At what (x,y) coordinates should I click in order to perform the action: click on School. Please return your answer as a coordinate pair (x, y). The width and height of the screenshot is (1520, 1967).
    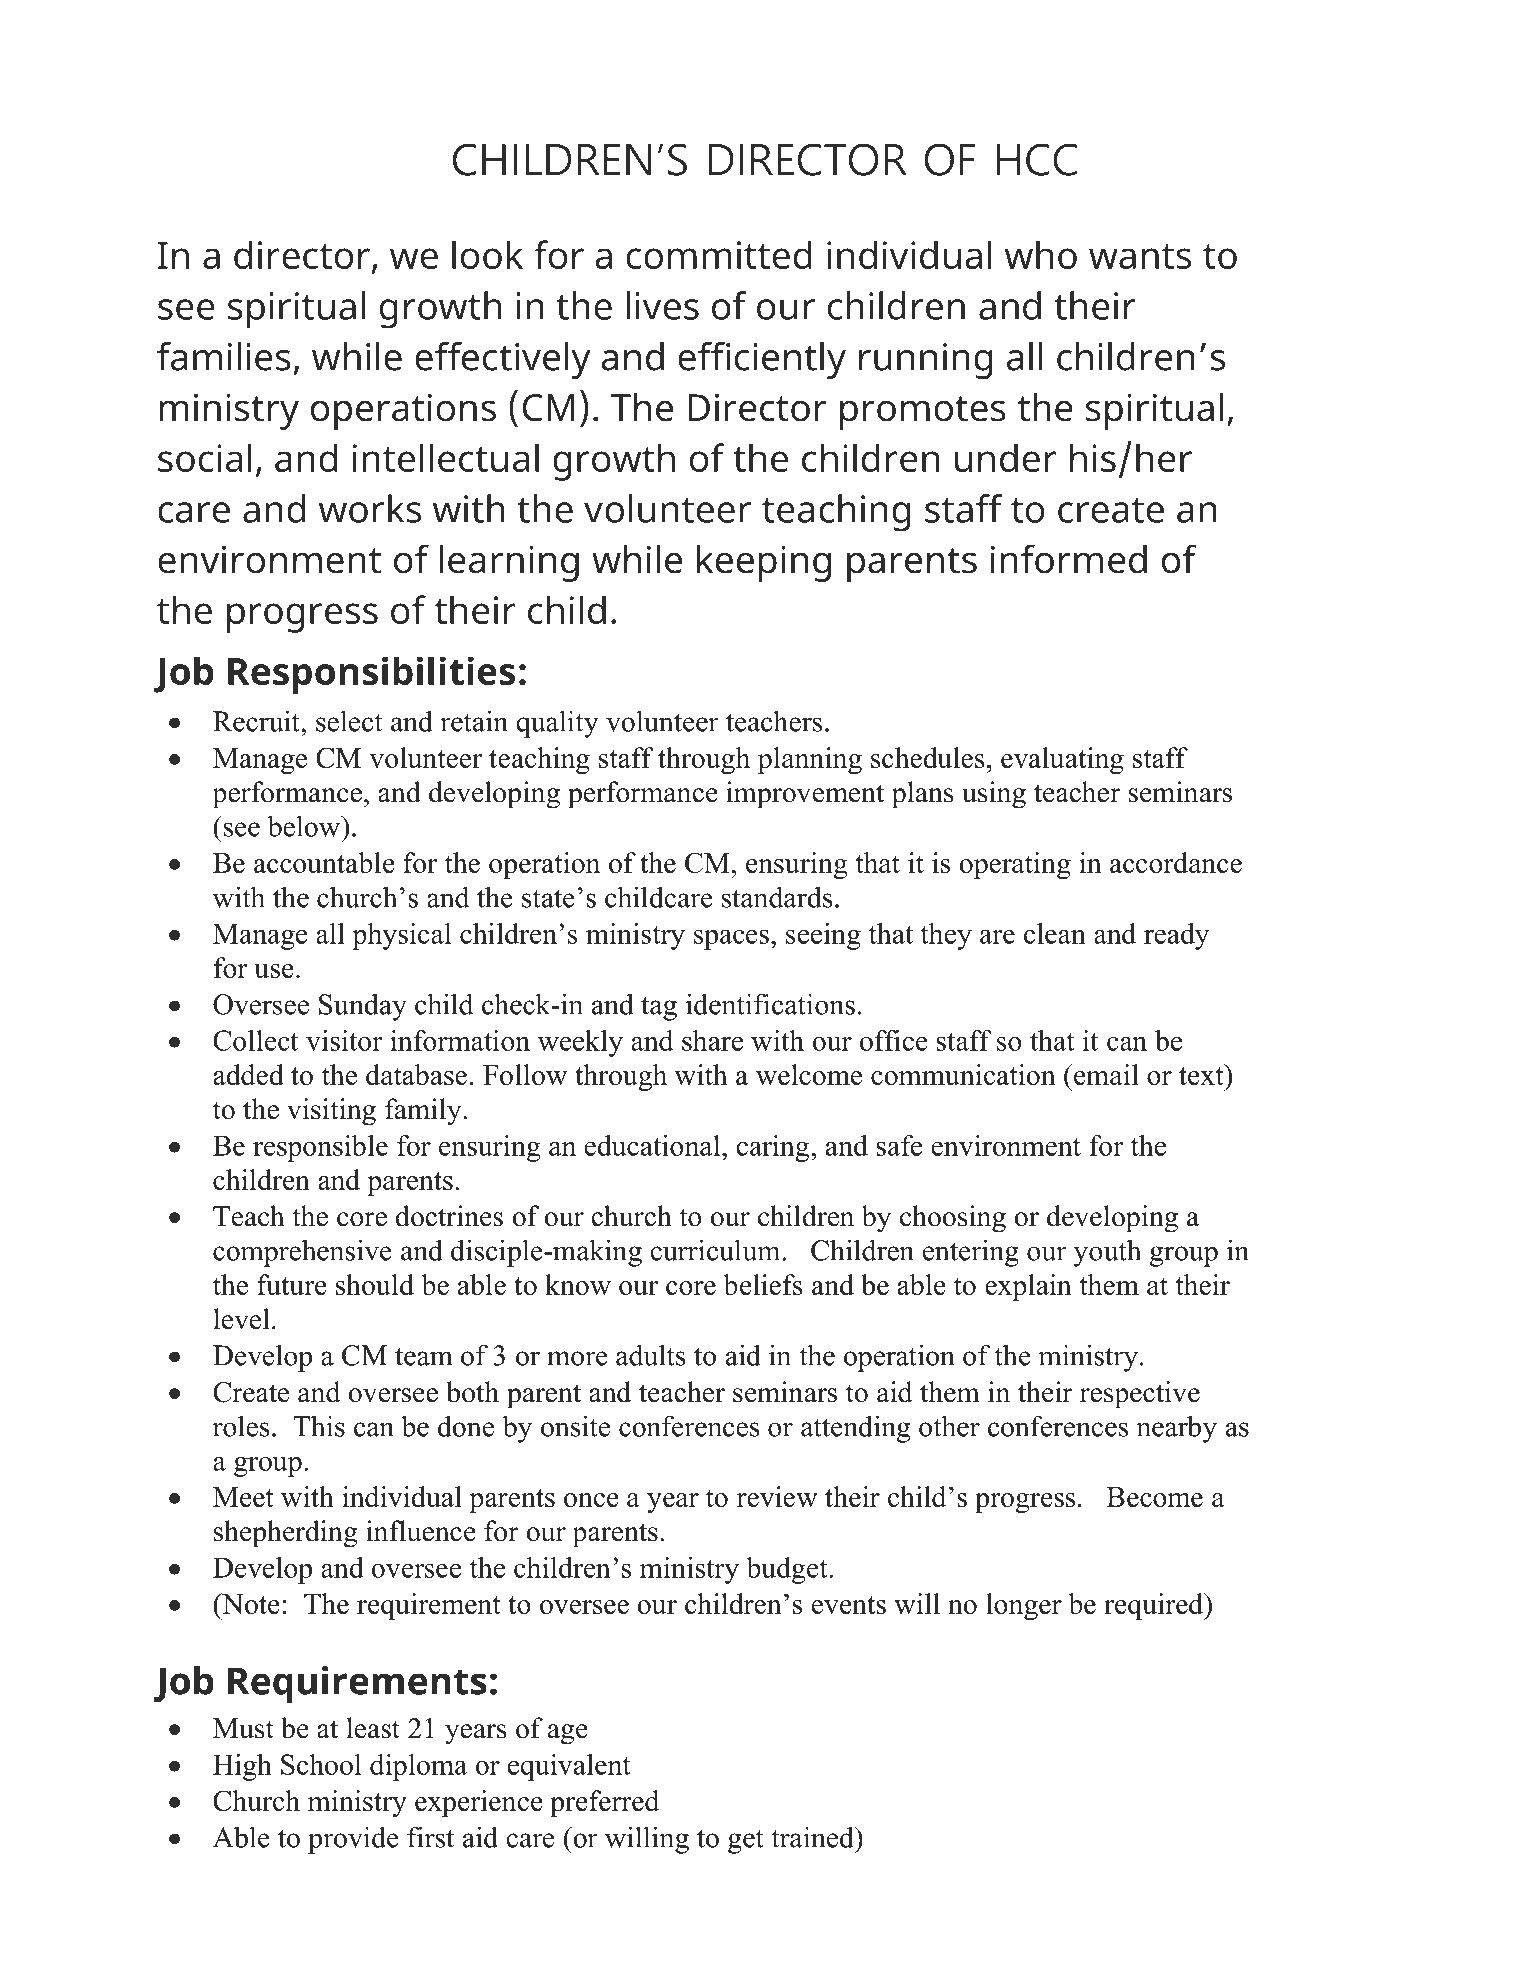
    Looking at the image, I should click on (321, 1764).
